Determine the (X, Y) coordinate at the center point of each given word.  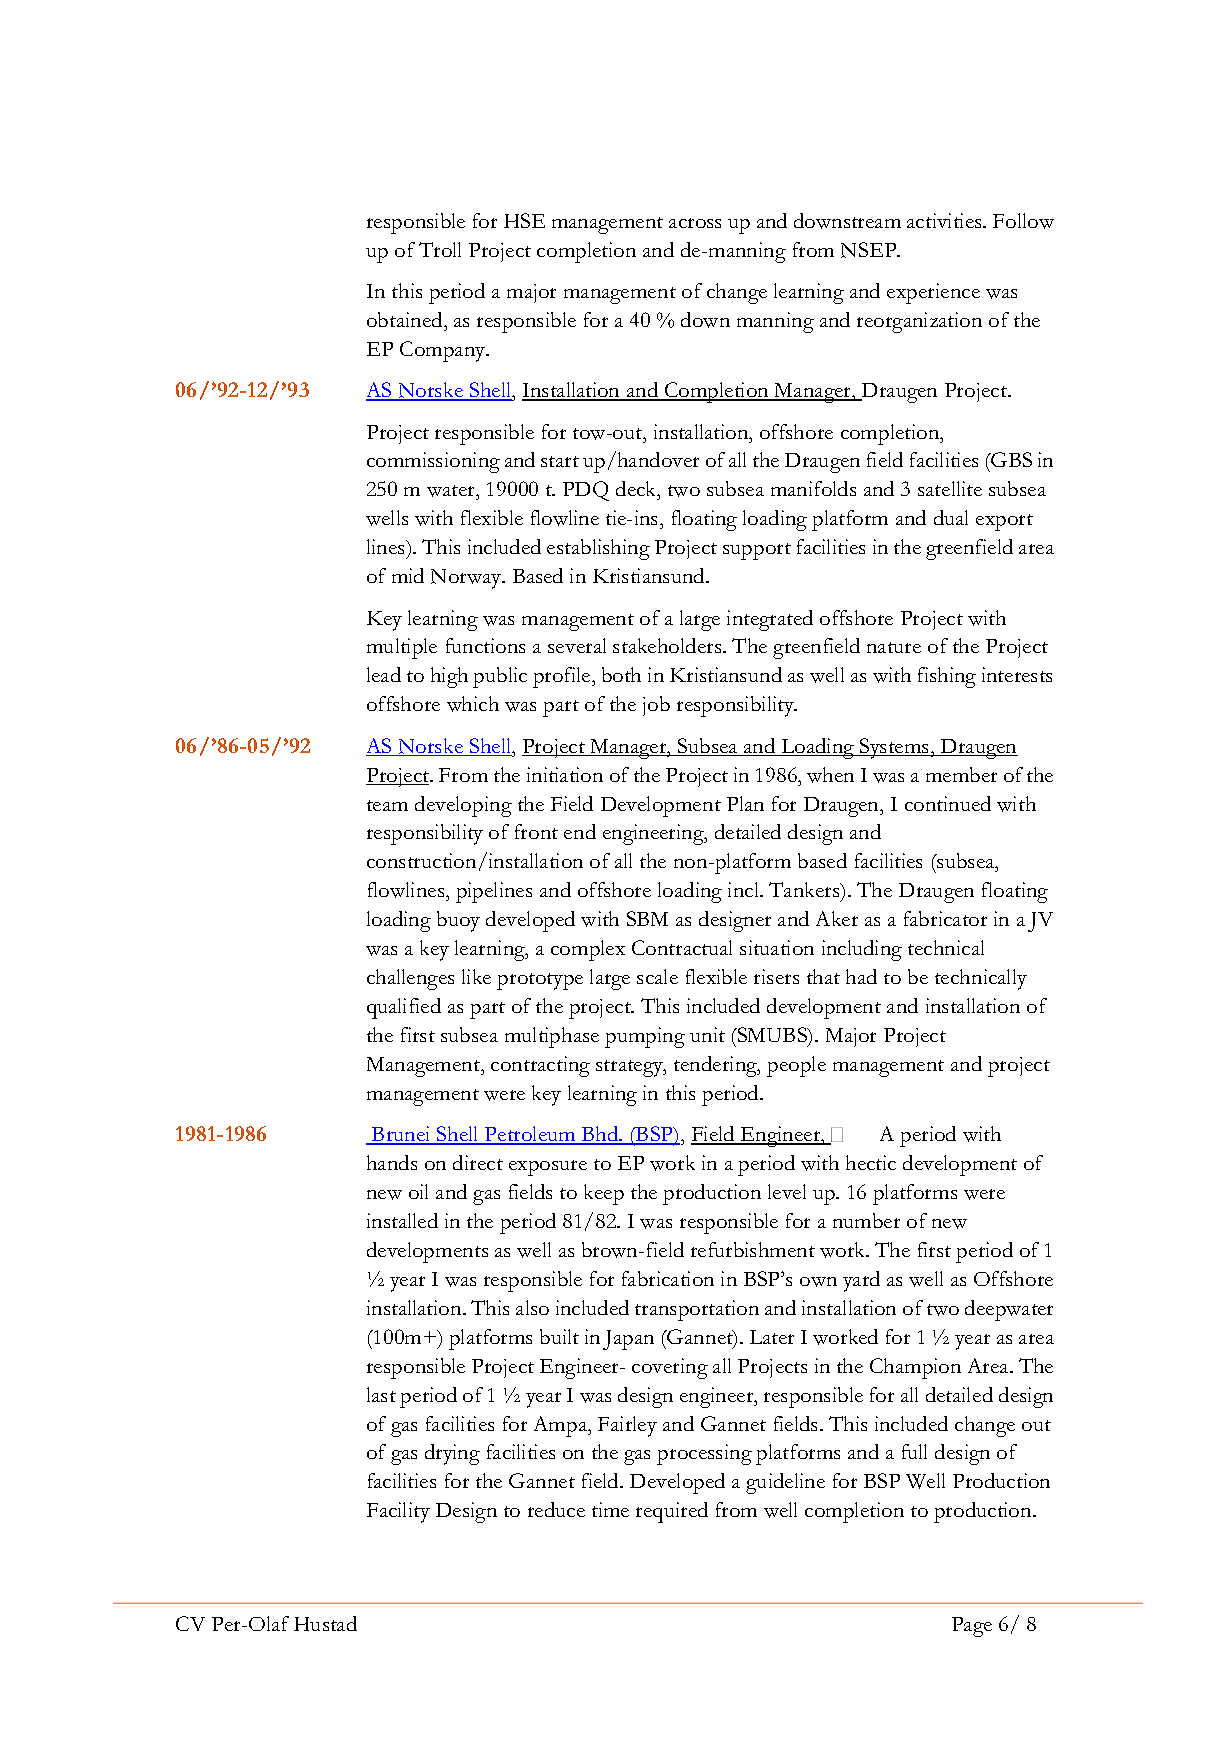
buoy (458, 921)
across (695, 223)
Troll (440, 249)
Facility (398, 1512)
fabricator (945, 918)
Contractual (682, 947)
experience (933, 293)
